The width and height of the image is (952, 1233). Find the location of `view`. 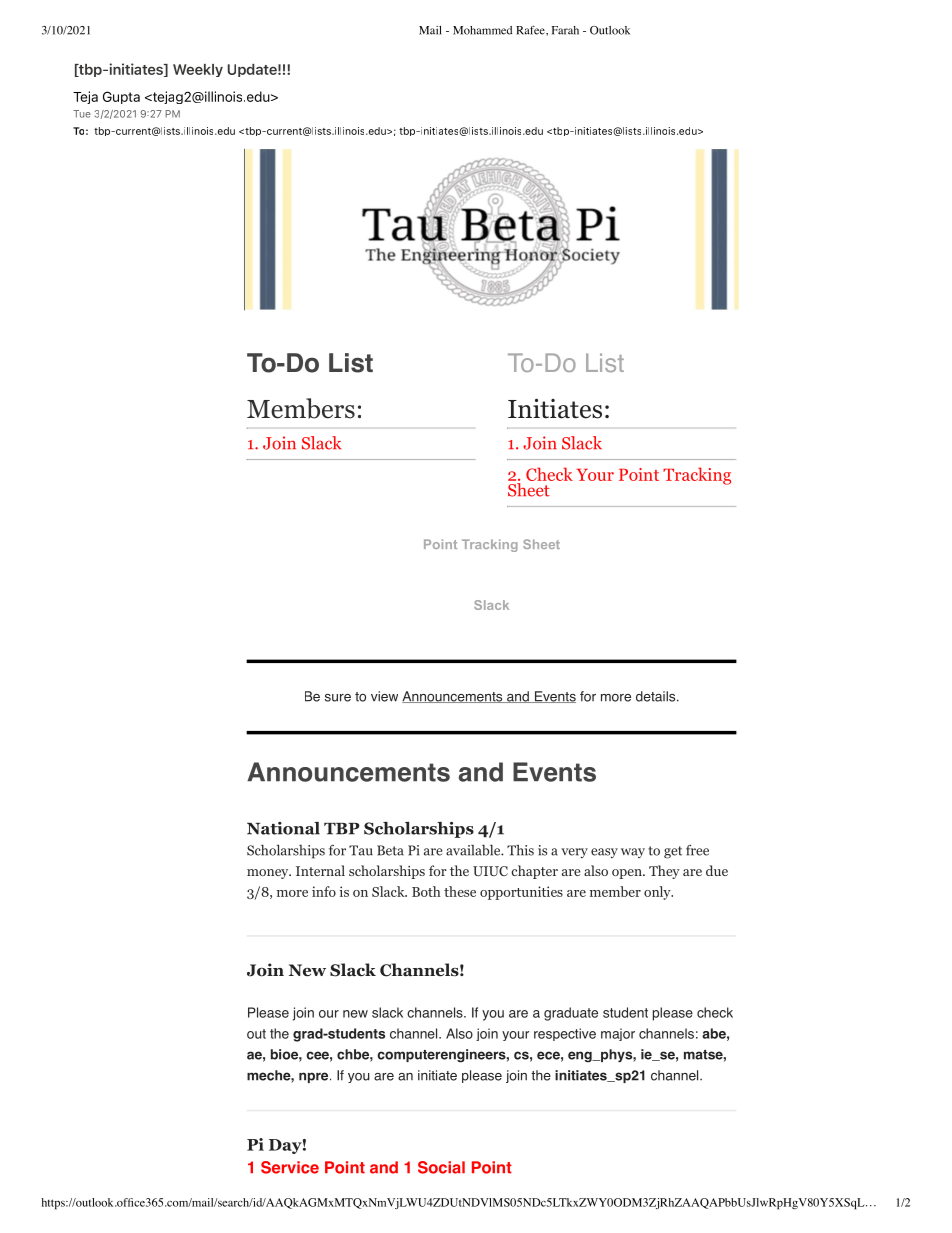

view is located at coordinates (384, 696).
